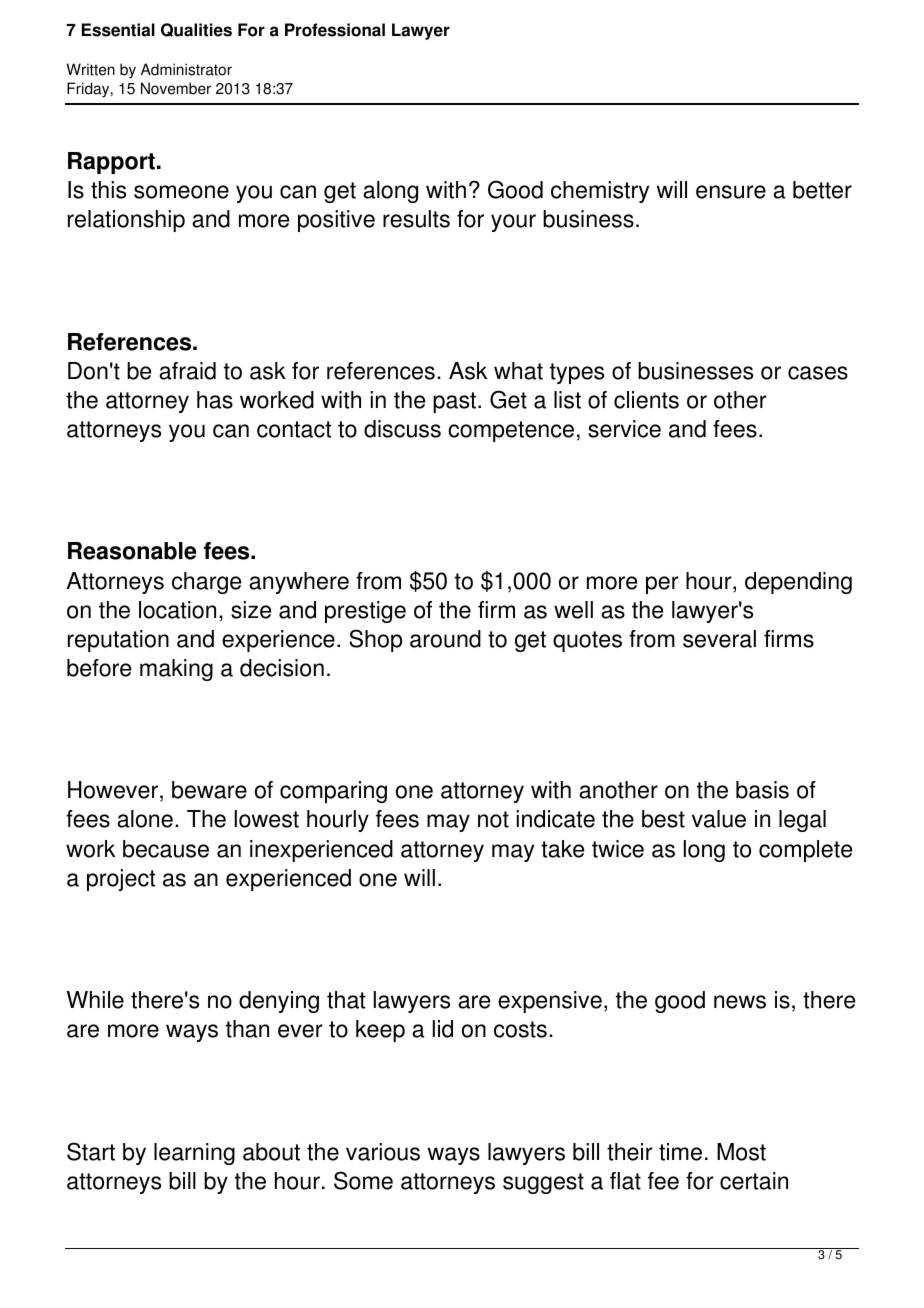  What do you see at coordinates (383, 1152) in the screenshot?
I see `various` at bounding box center [383, 1152].
